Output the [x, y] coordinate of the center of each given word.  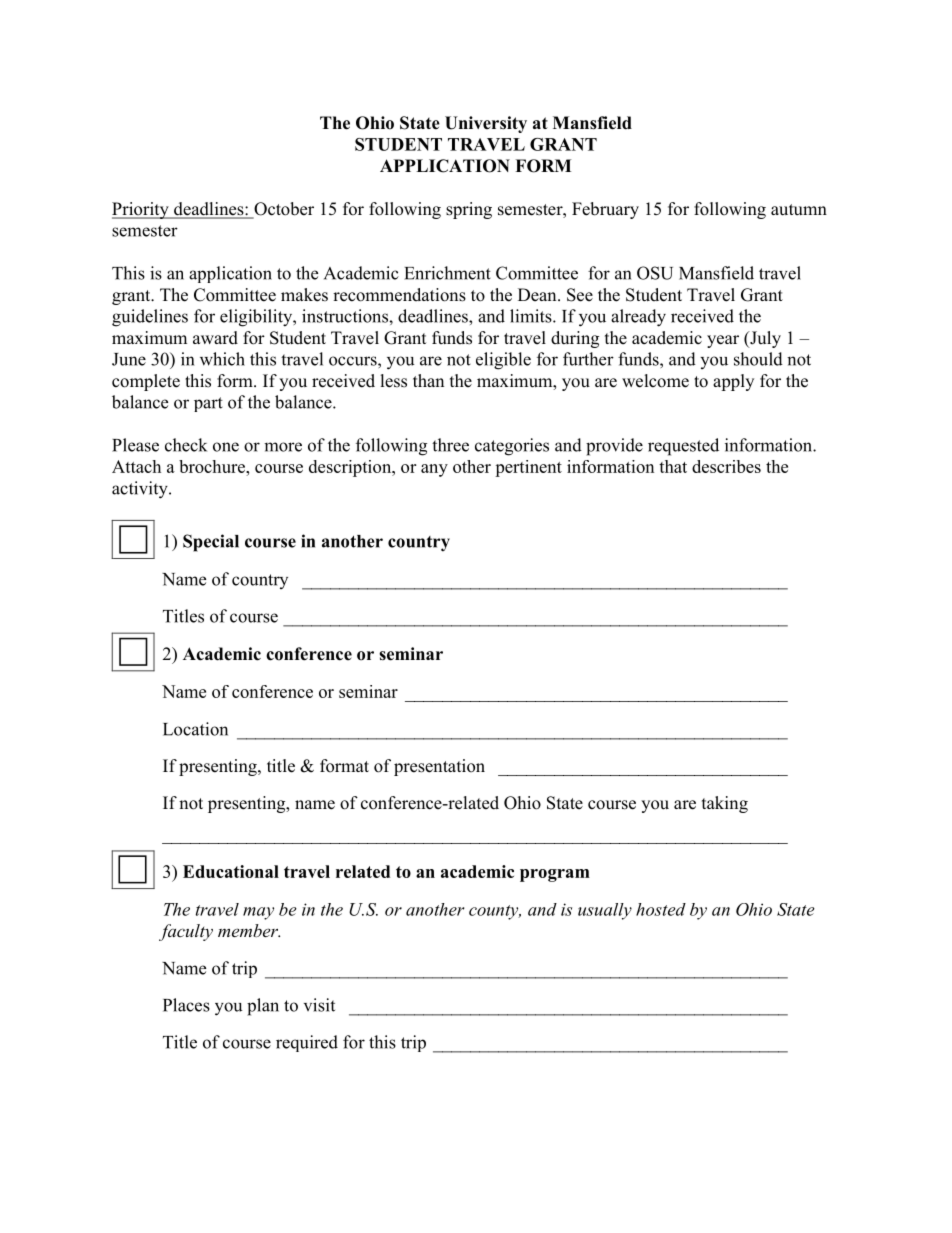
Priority [141, 210]
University [486, 124]
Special [211, 543]
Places [186, 1005]
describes [726, 466]
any [434, 470]
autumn [799, 210]
